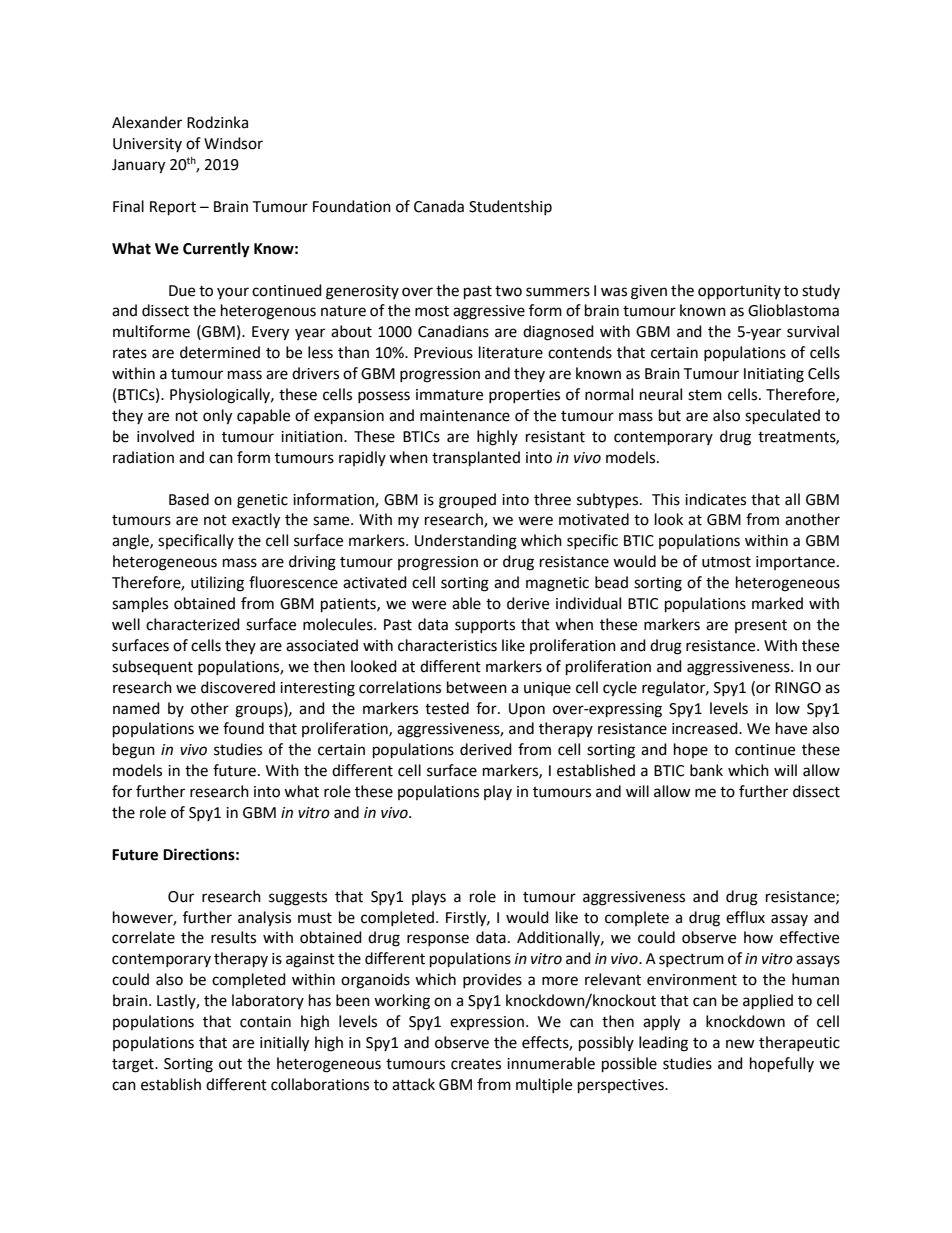 Image resolution: width=952 pixels, height=1233 pixels. Describe the element at coordinates (439, 206) in the document. I see `Canada` at that location.
